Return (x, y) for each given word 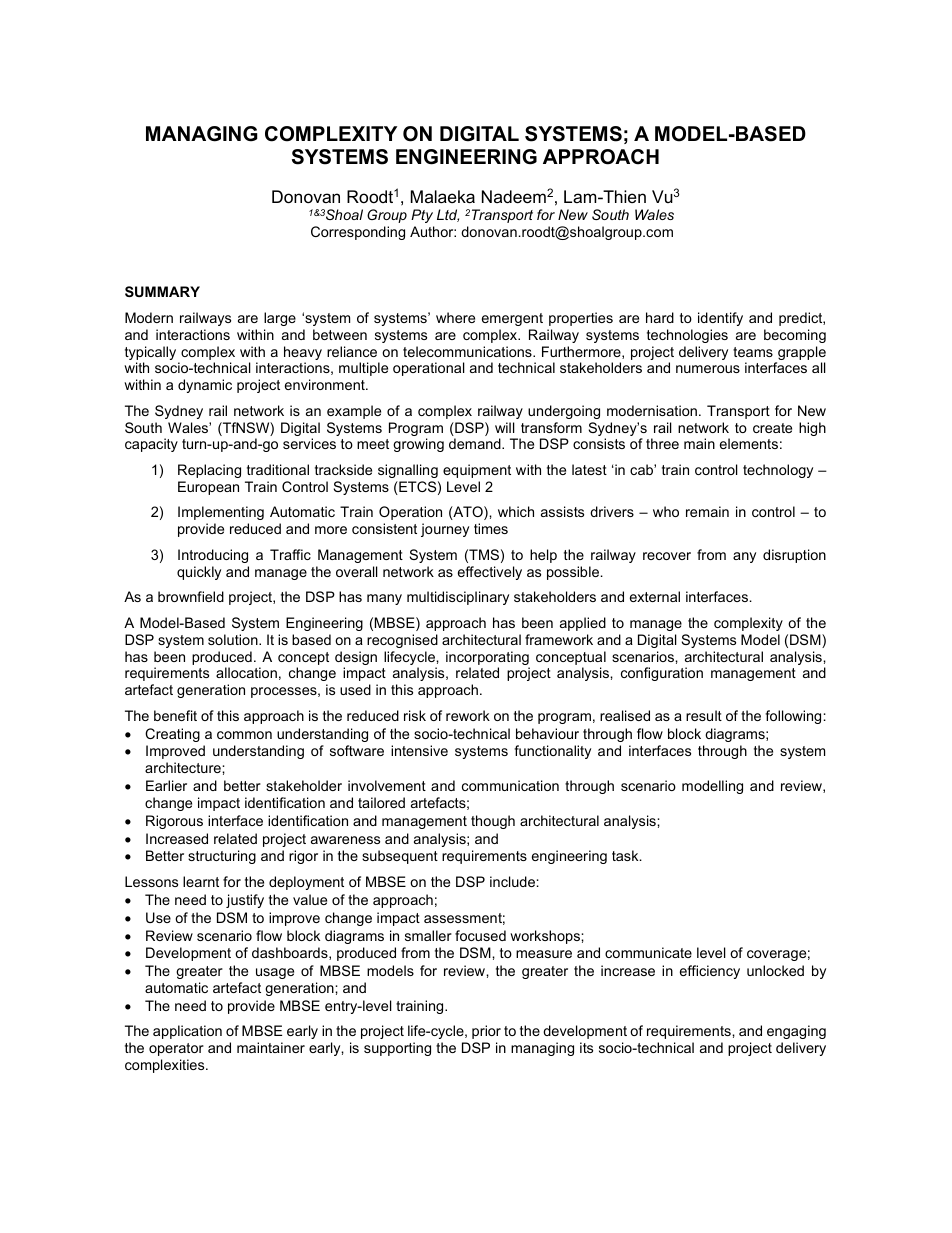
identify (720, 319)
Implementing (221, 513)
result (704, 715)
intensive (419, 750)
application (187, 1032)
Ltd (448, 215)
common (244, 735)
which (516, 511)
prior (486, 1032)
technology (778, 471)
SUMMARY (162, 291)
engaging (796, 1032)
